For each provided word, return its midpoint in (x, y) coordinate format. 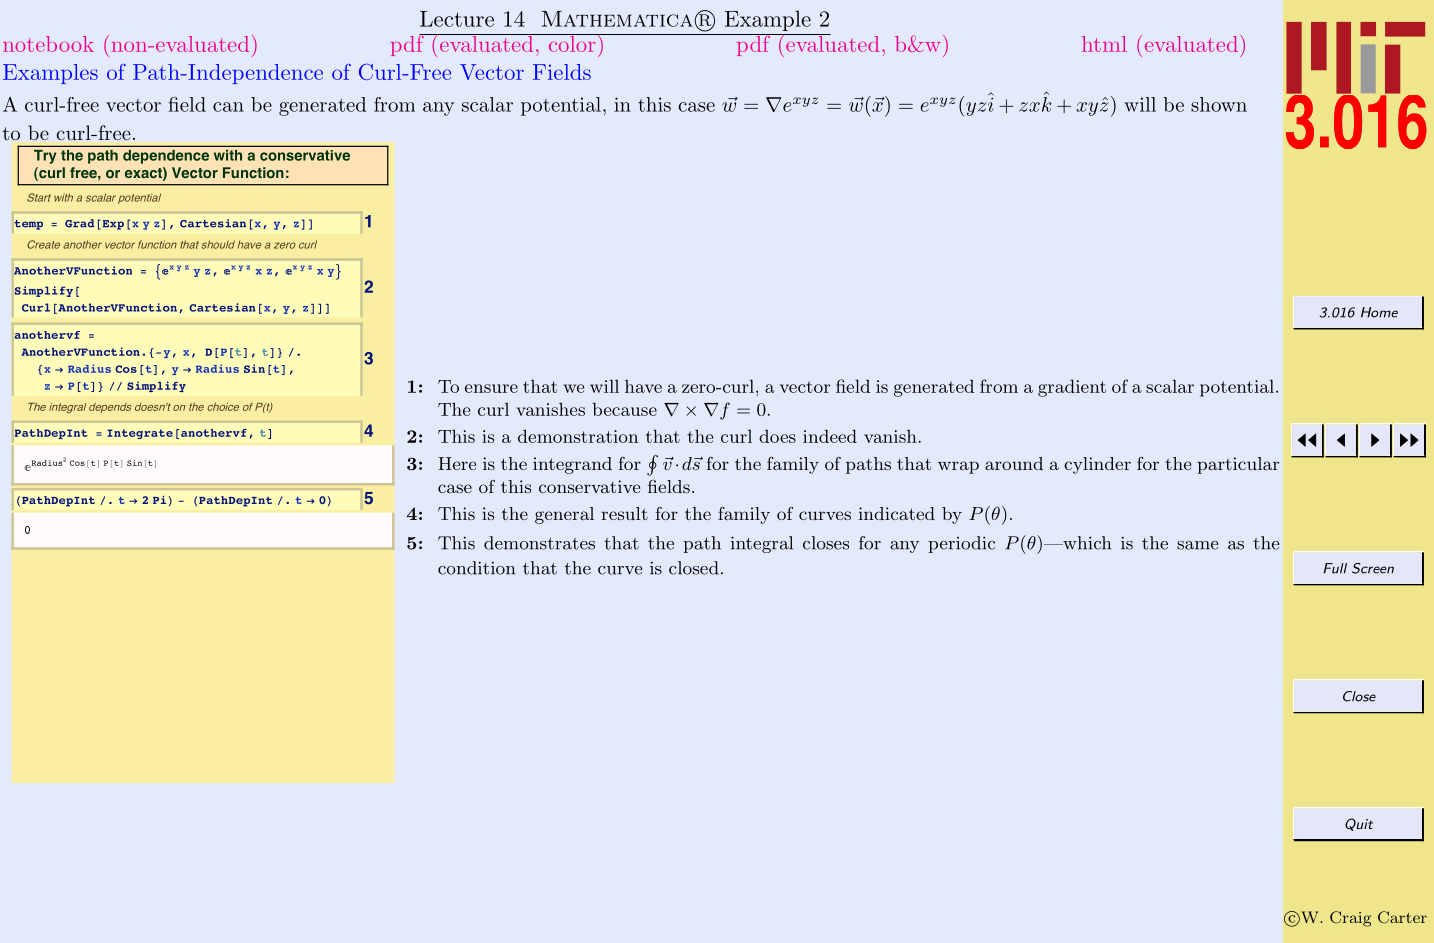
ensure (491, 388)
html (1104, 44)
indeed (830, 436)
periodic (961, 544)
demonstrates (539, 543)
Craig (1350, 919)
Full (1335, 568)
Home (1379, 312)
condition (476, 568)
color (572, 43)
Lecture (457, 19)
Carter (1402, 917)
